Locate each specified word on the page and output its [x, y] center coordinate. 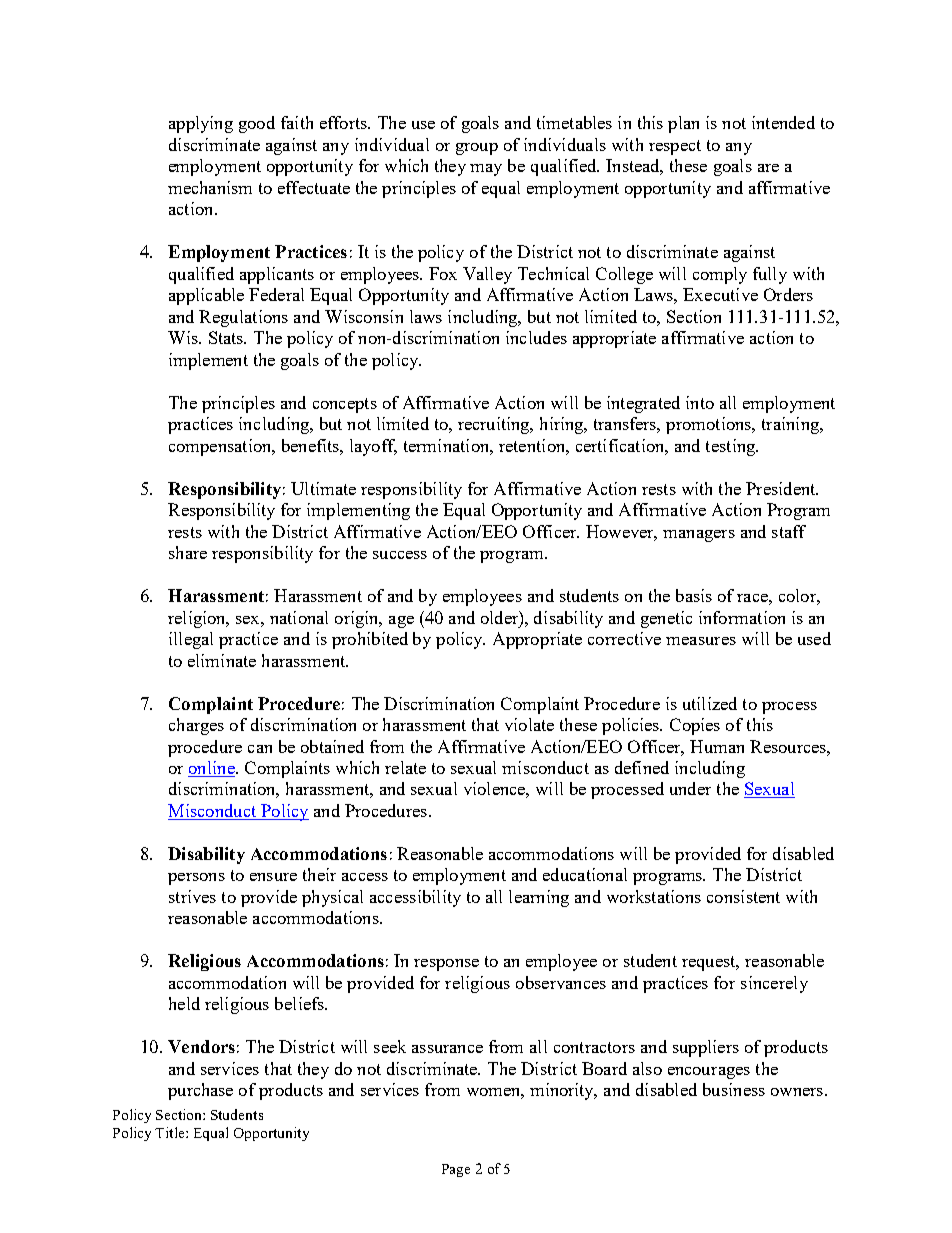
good [257, 124]
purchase [200, 1091]
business [734, 1089]
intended [783, 122]
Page [456, 1170]
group [477, 149]
